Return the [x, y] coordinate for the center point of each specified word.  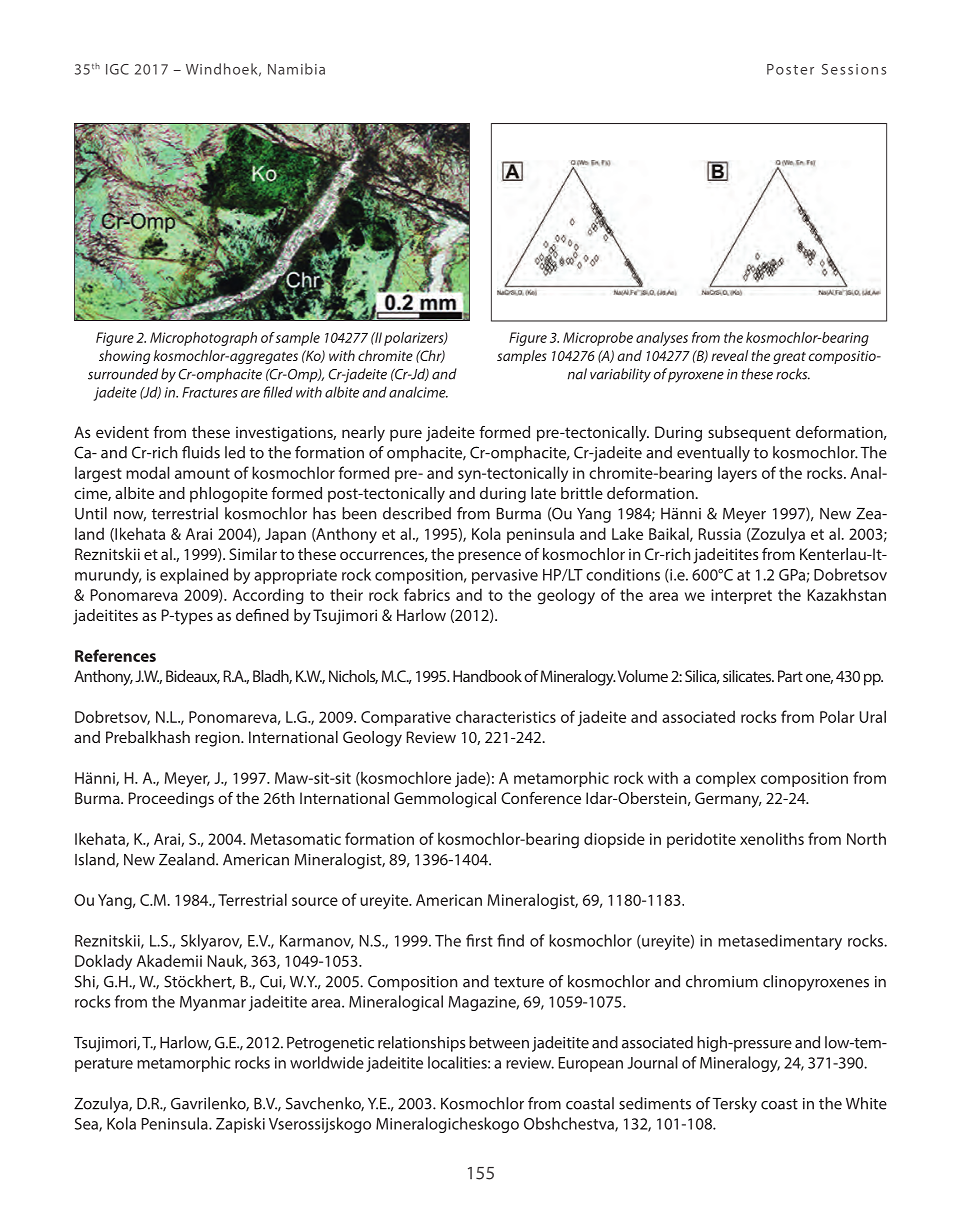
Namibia [296, 69]
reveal [729, 355]
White [866, 1103]
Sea [87, 1125]
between [499, 1042]
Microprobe [598, 339]
